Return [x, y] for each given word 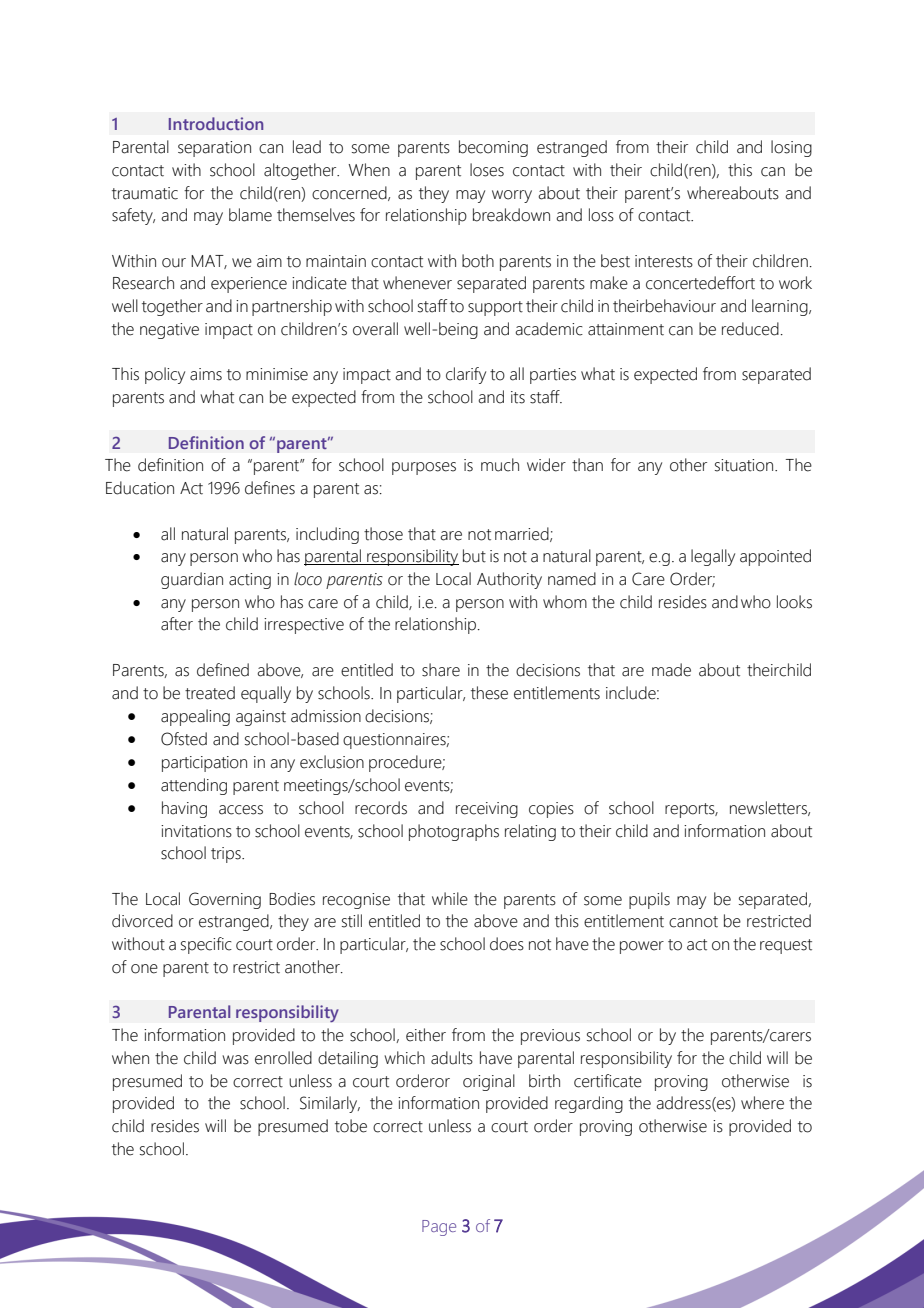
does [507, 944]
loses [487, 170]
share [441, 670]
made [671, 670]
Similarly [330, 1104]
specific [206, 945]
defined [223, 670]
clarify [466, 375]
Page [439, 1228]
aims [206, 374]
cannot [693, 922]
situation [745, 465]
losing [791, 148]
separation [214, 149]
